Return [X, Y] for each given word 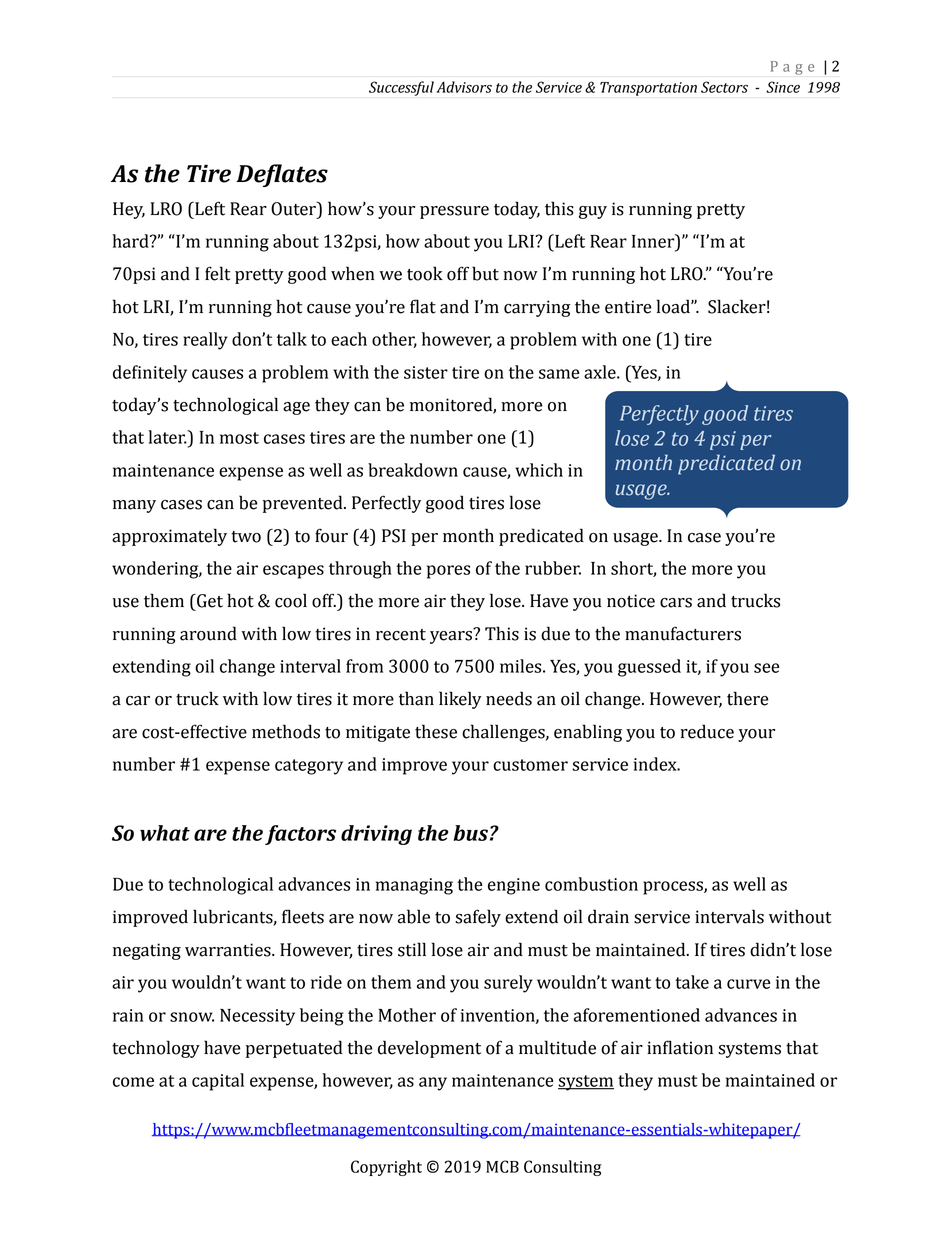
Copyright [386, 1168]
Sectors [724, 87]
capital [218, 1082]
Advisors [464, 87]
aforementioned [637, 1015]
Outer [294, 209]
